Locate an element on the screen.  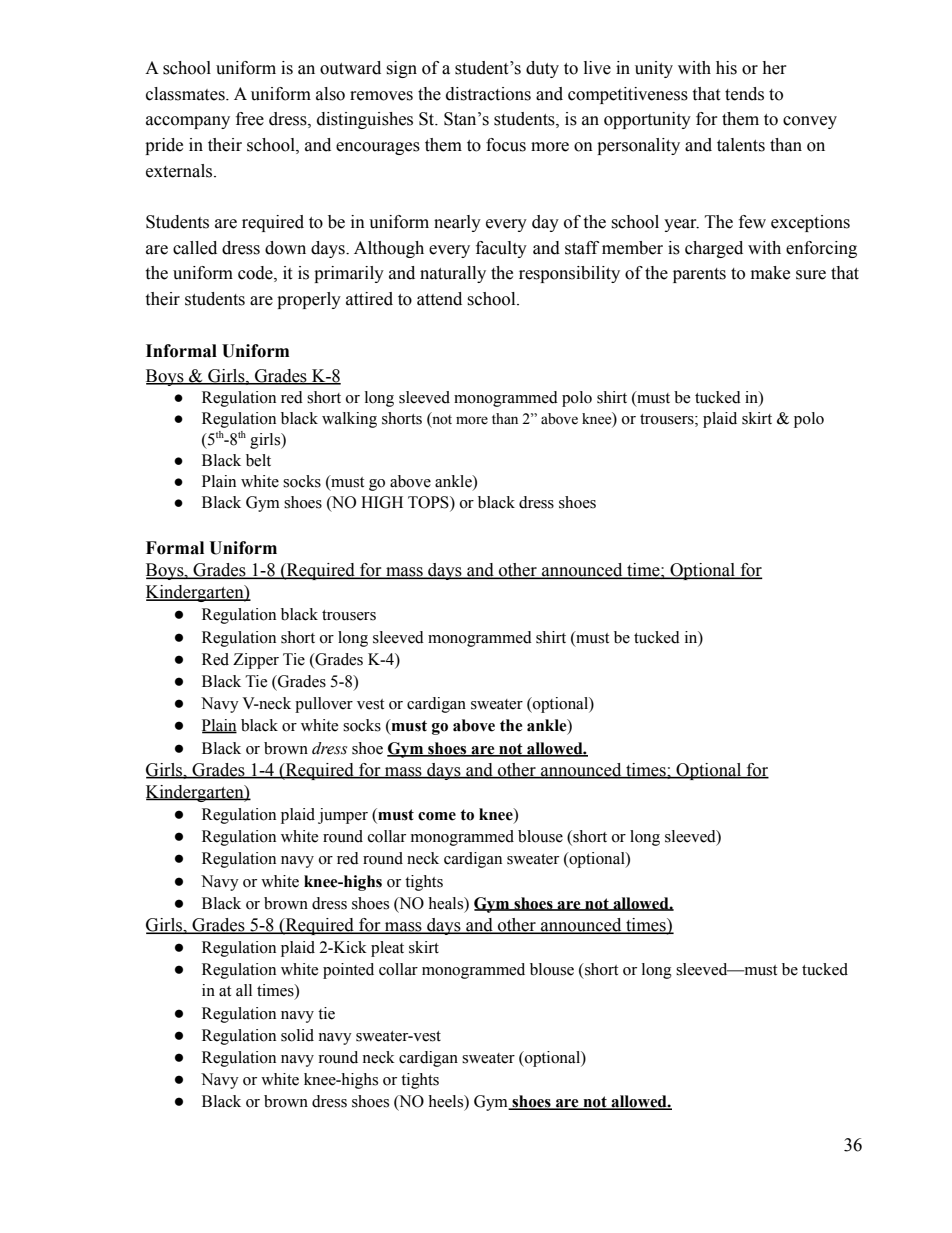
solid is located at coordinates (297, 1035).
